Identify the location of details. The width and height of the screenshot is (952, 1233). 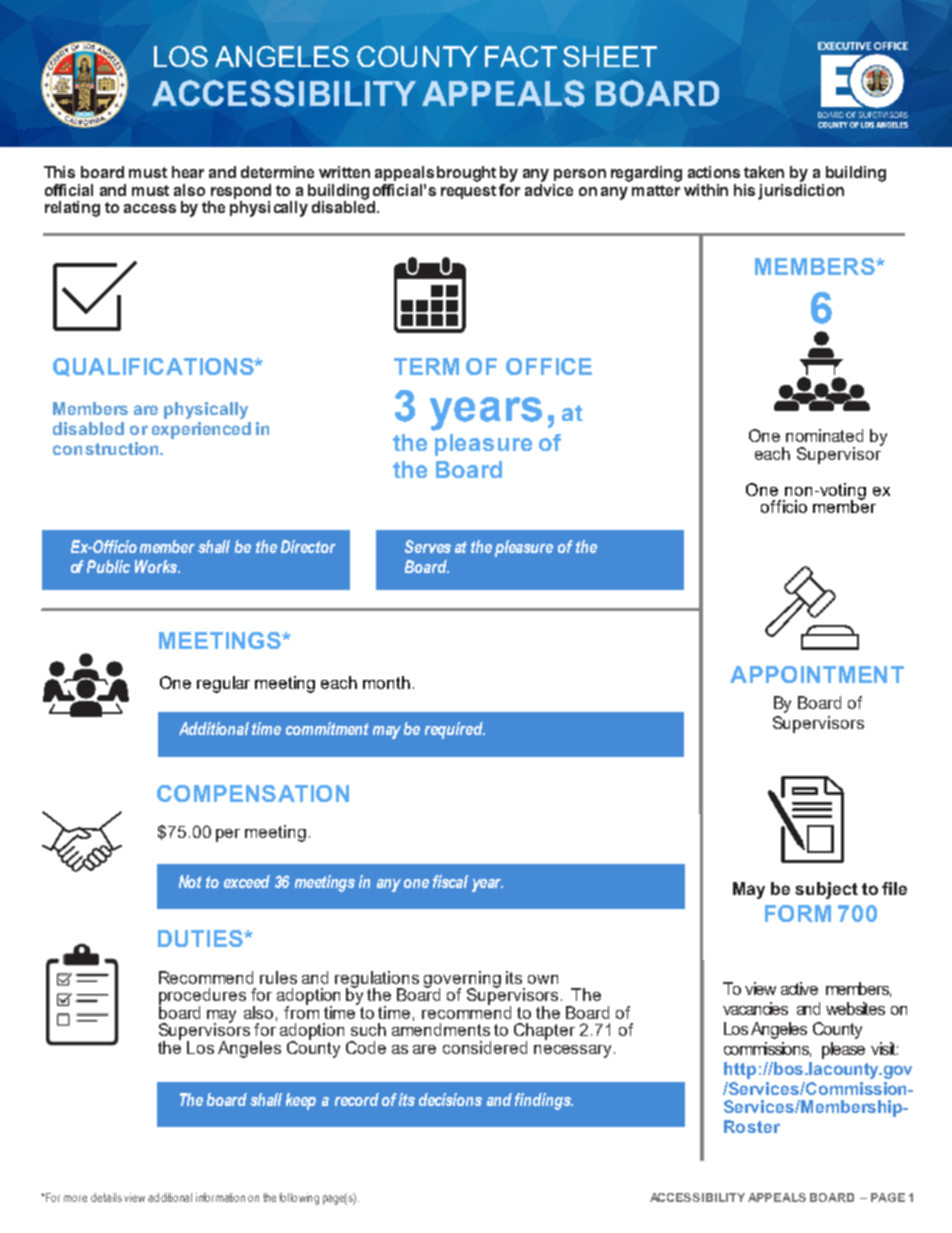
(106, 1197).
